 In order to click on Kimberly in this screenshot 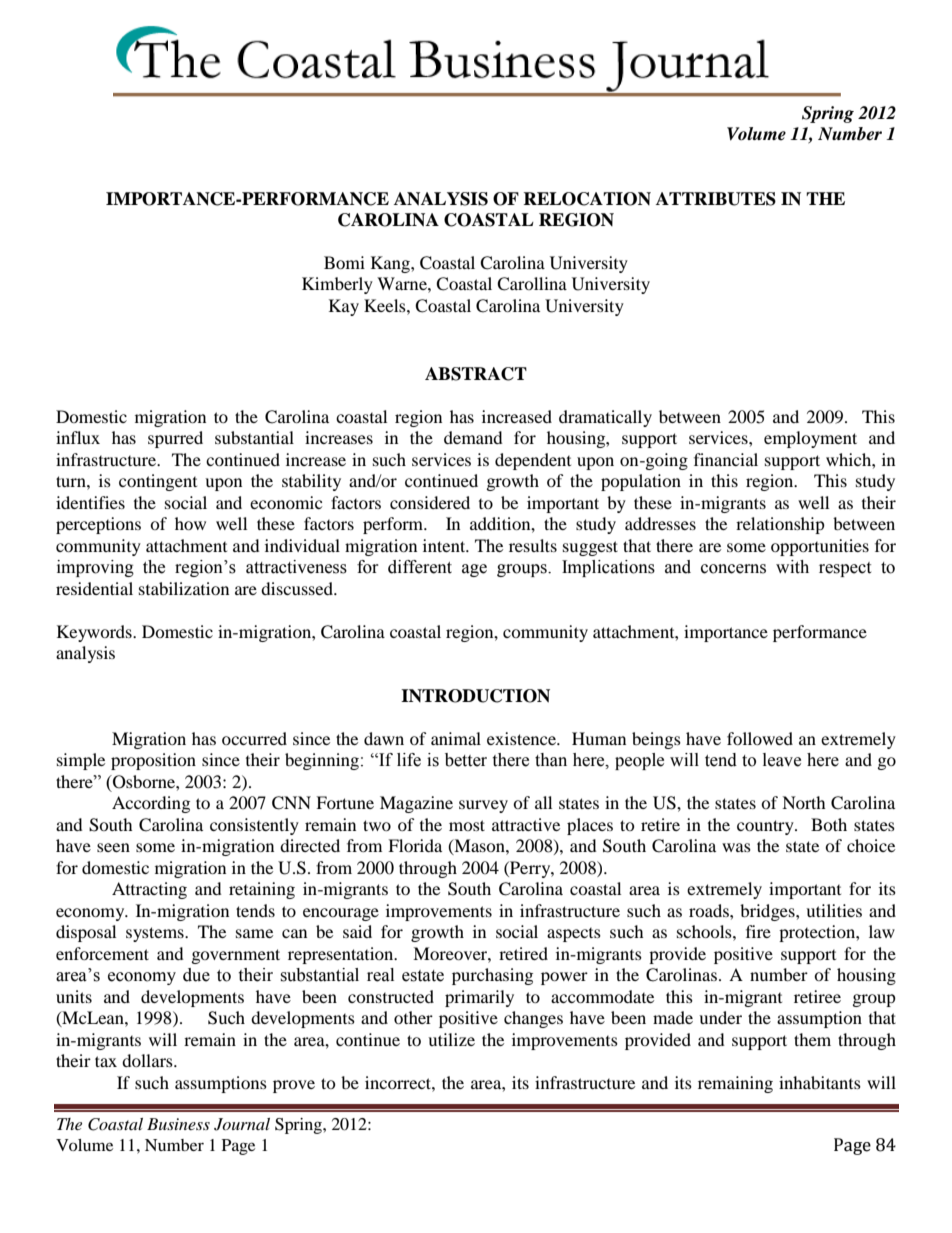, I will do `click(337, 285)`.
